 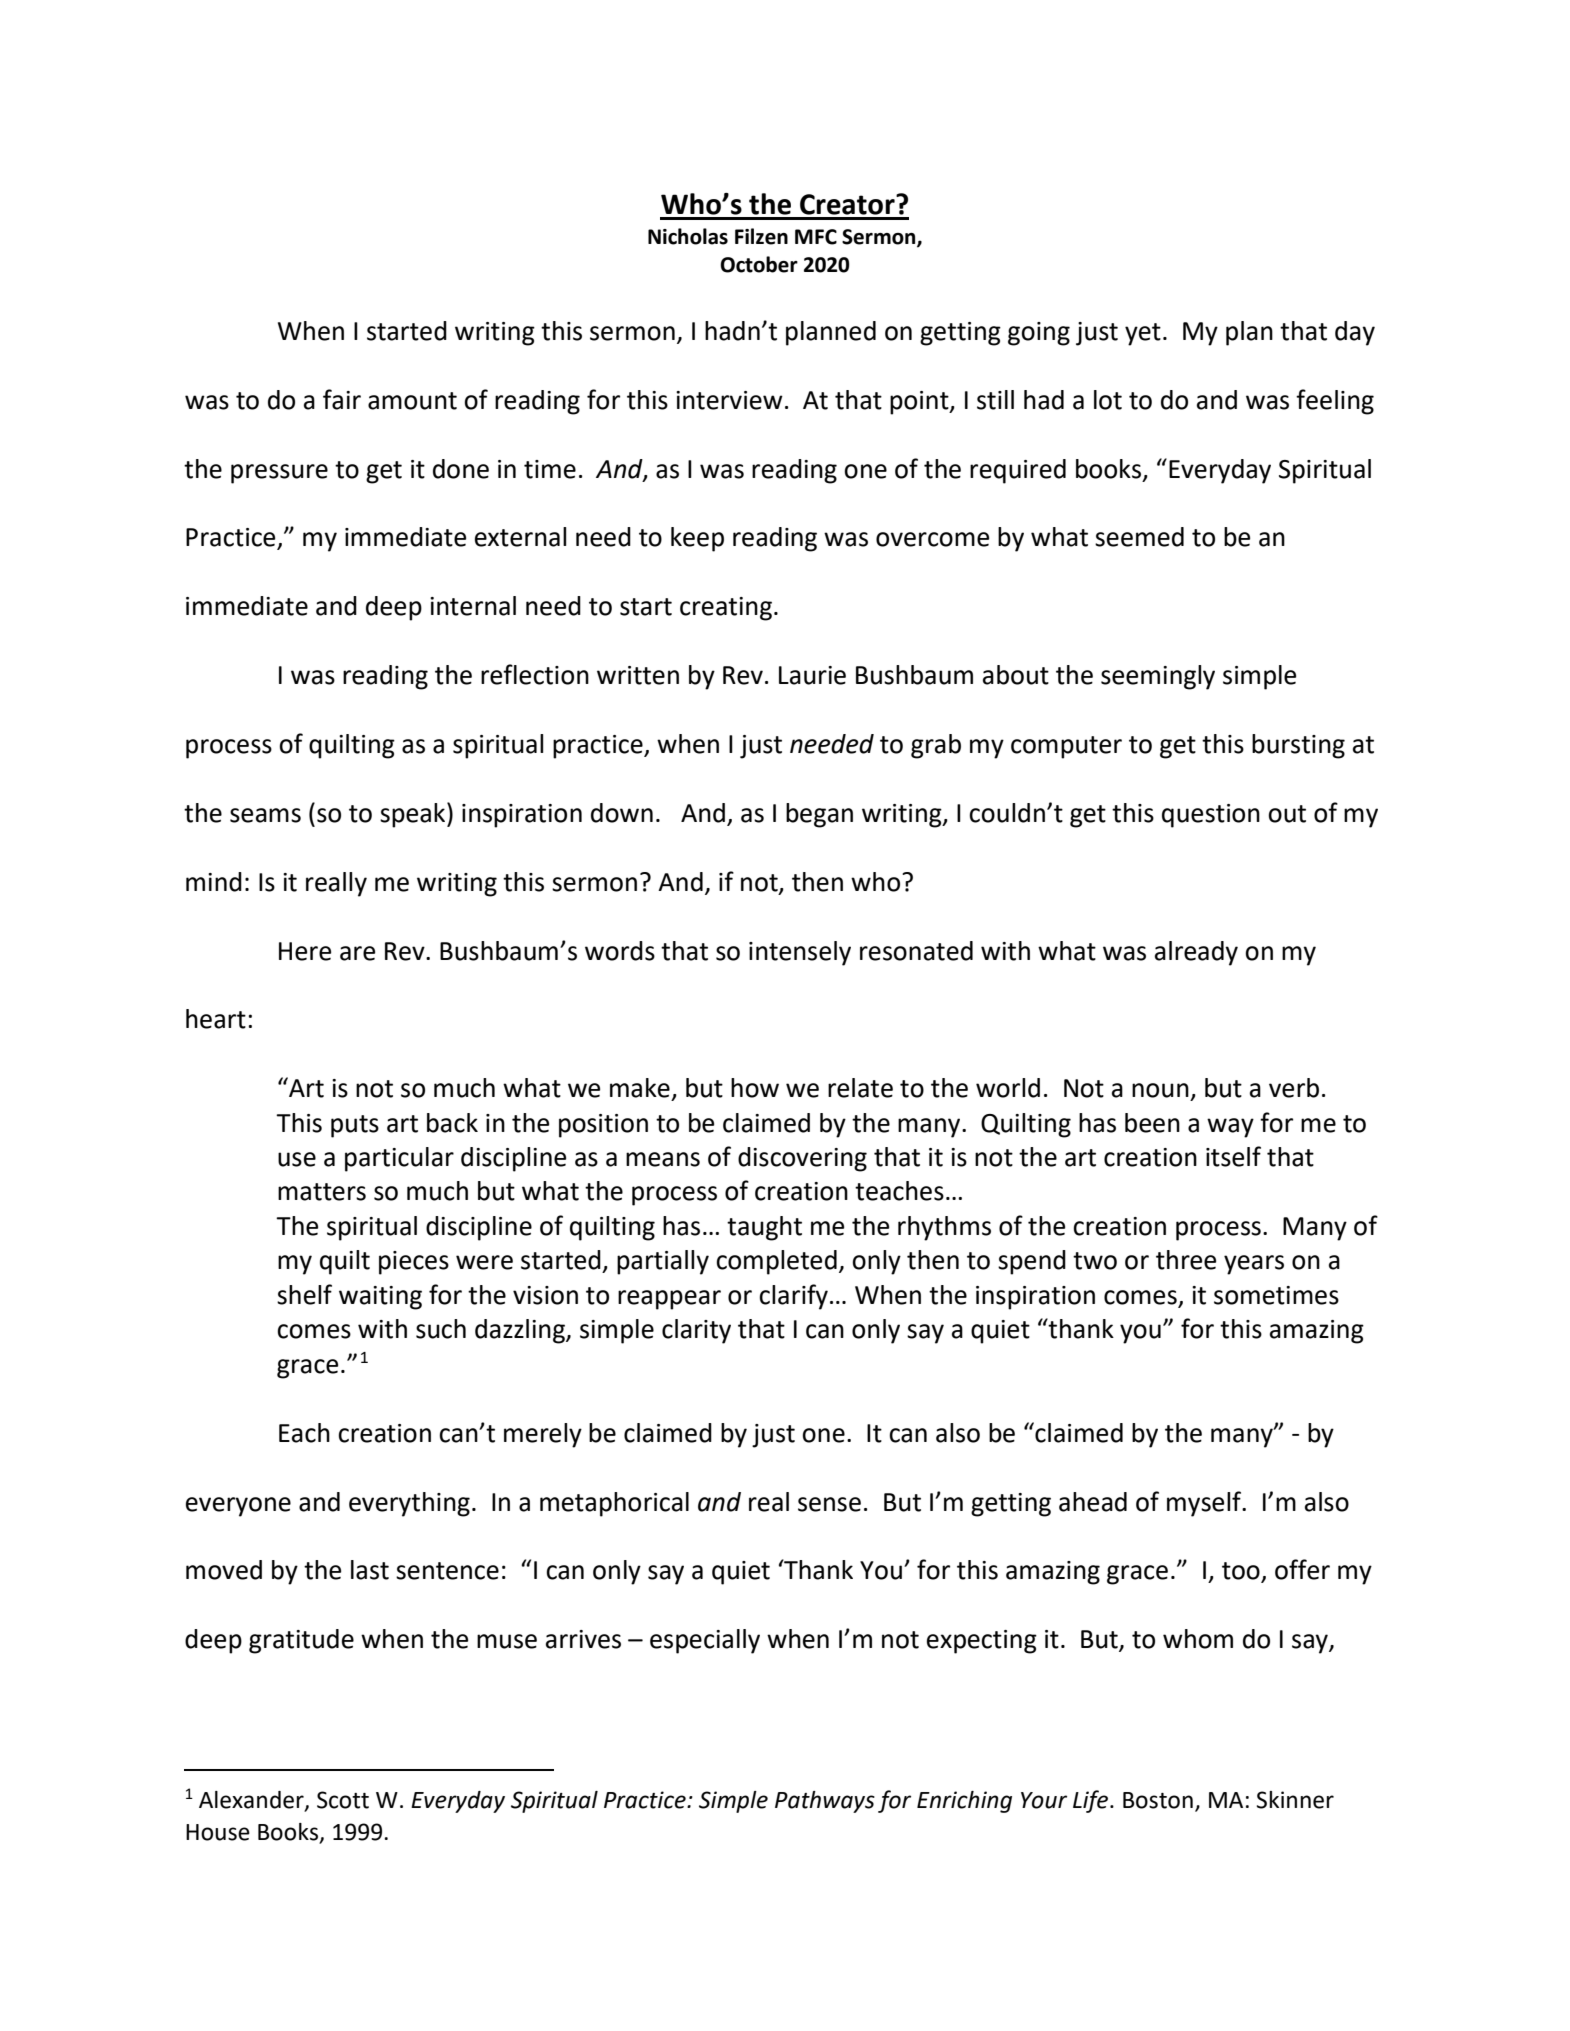 I want to click on three, so click(x=1186, y=1260).
